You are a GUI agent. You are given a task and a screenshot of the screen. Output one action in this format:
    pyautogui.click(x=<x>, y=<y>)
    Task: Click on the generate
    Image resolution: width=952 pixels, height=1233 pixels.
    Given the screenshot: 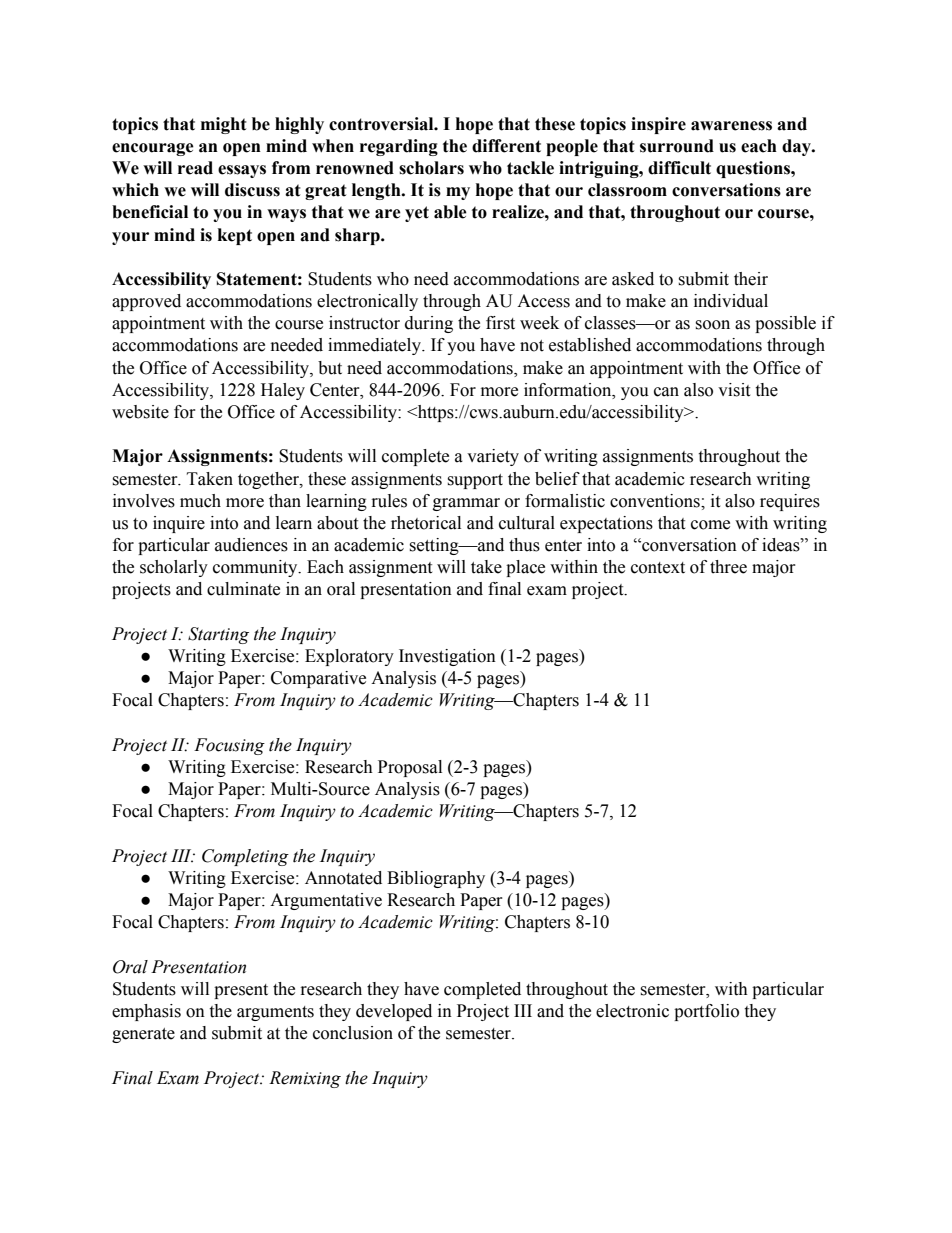 What is the action you would take?
    pyautogui.click(x=143, y=1035)
